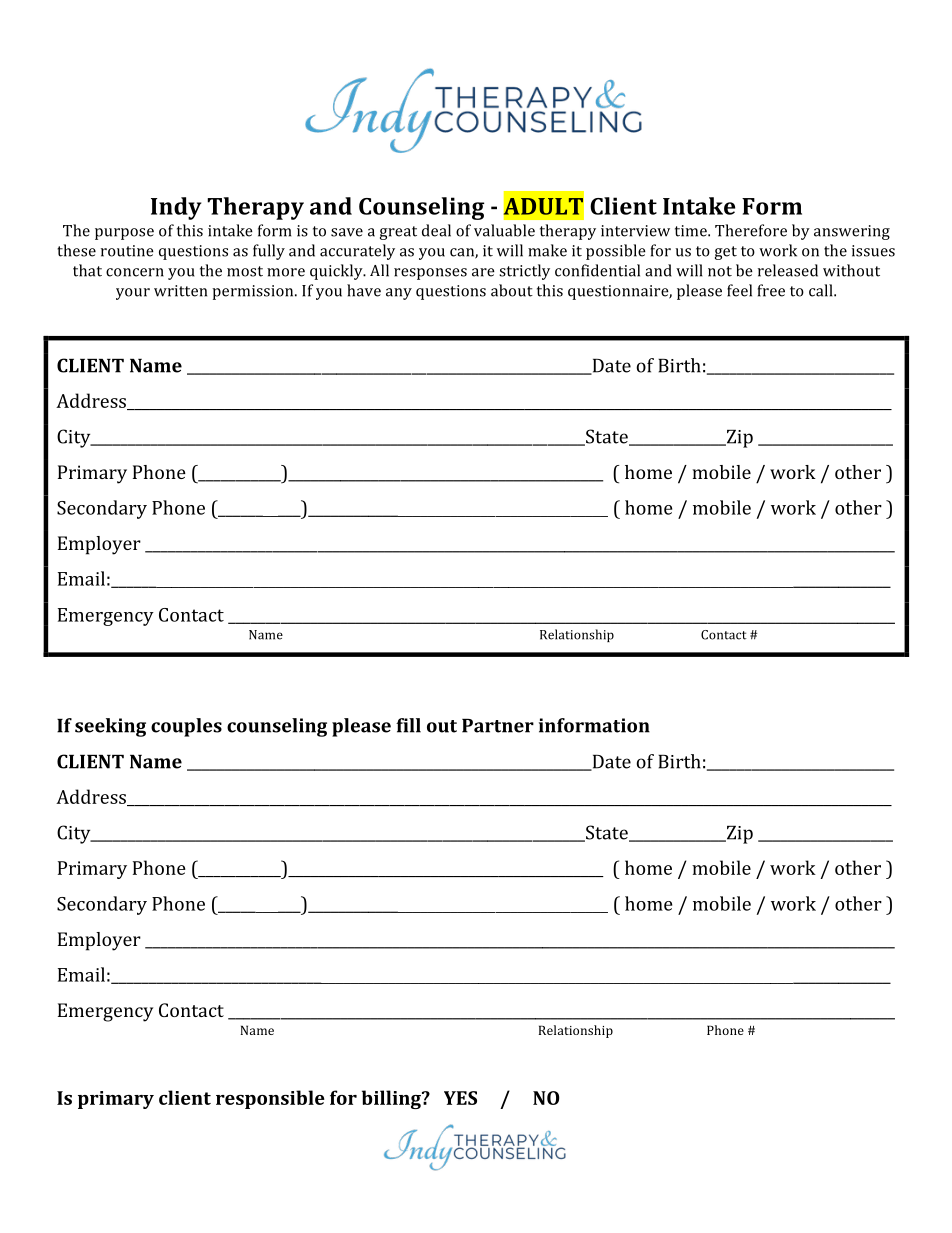 The height and width of the screenshot is (1233, 952). What do you see at coordinates (110, 727) in the screenshot?
I see `seeking` at bounding box center [110, 727].
